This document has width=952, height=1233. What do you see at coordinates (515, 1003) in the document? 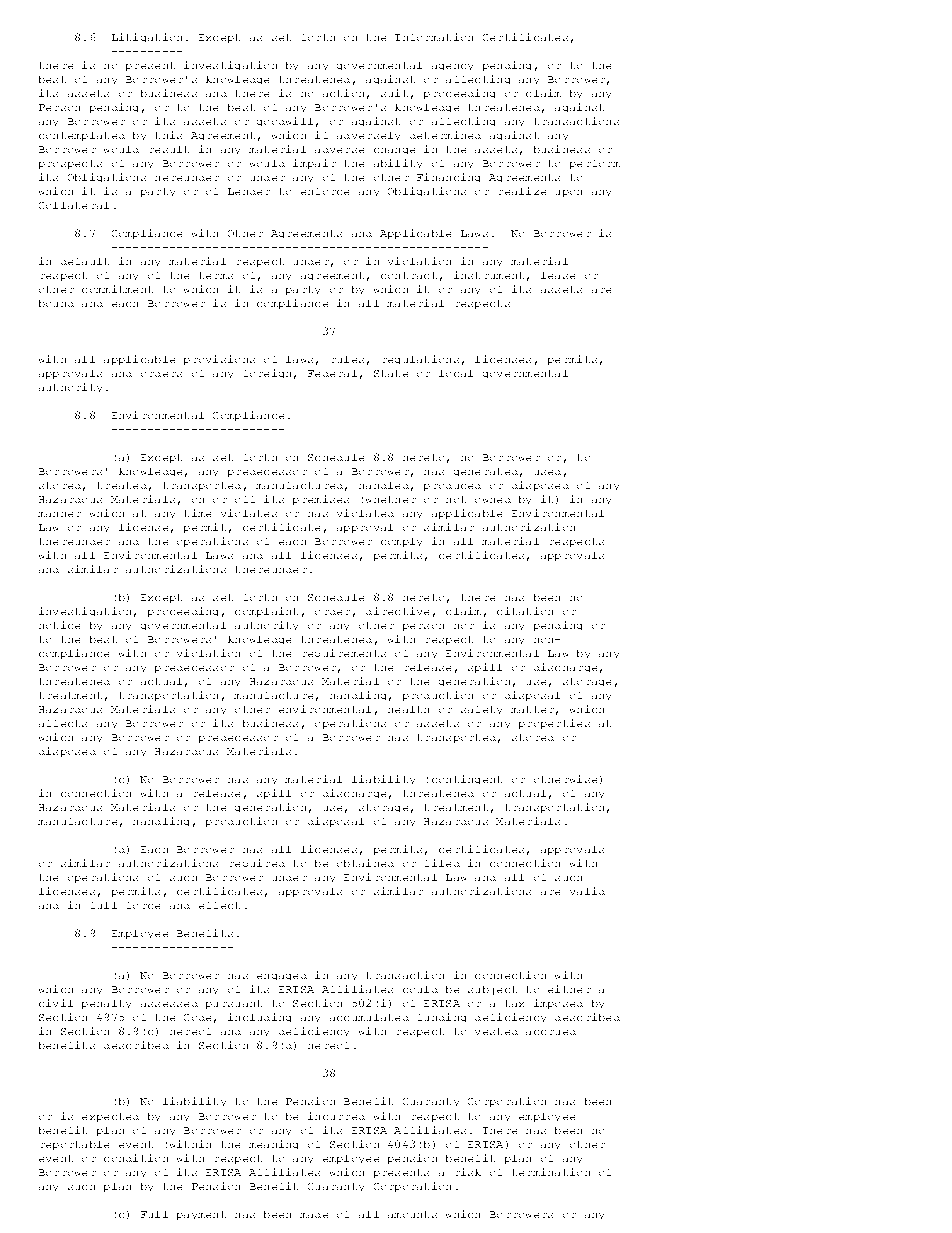
I see `tax` at bounding box center [515, 1003].
